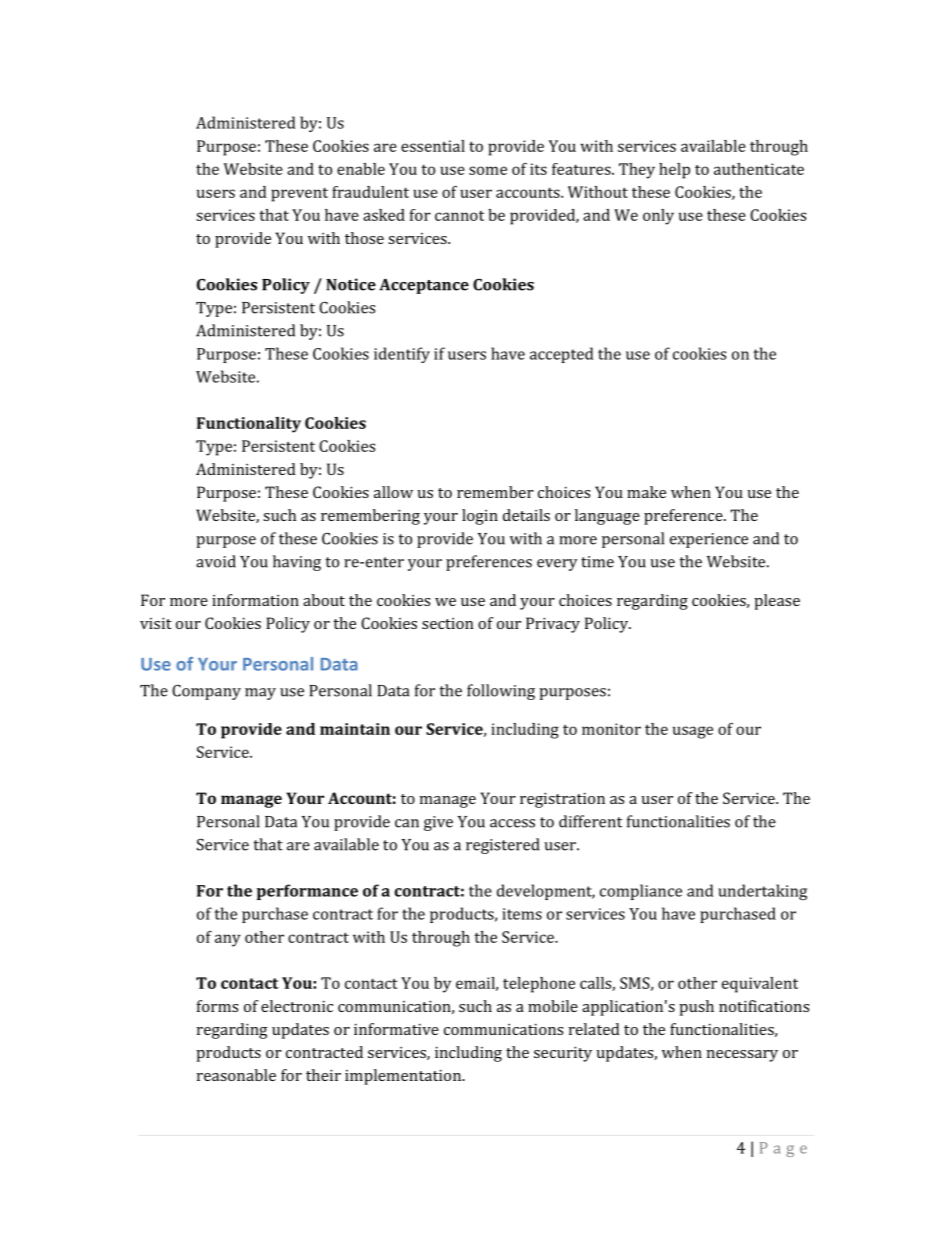 This document has width=952, height=1233. What do you see at coordinates (249, 425) in the document?
I see `Functionality` at bounding box center [249, 425].
